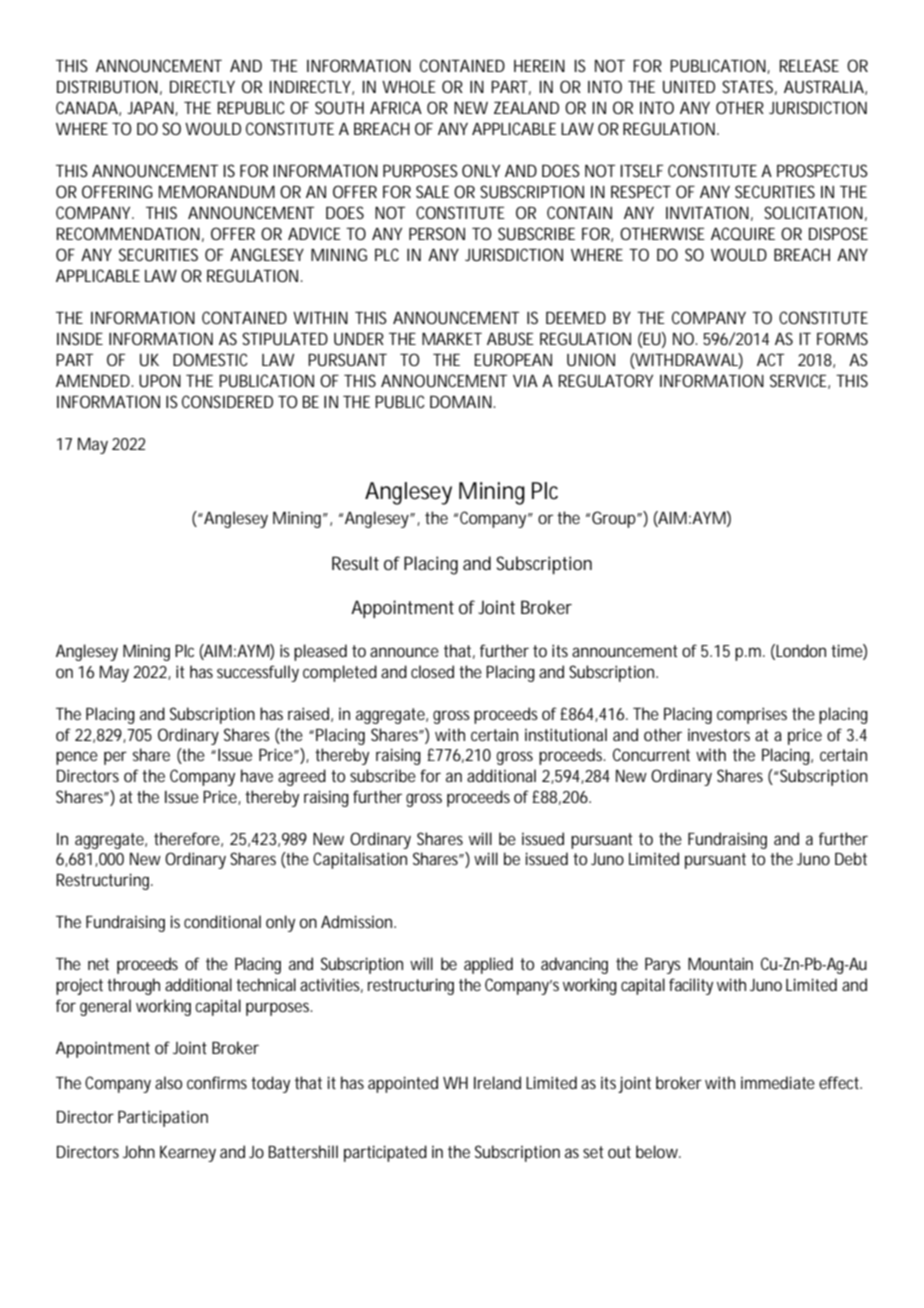  I want to click on closed, so click(432, 671).
